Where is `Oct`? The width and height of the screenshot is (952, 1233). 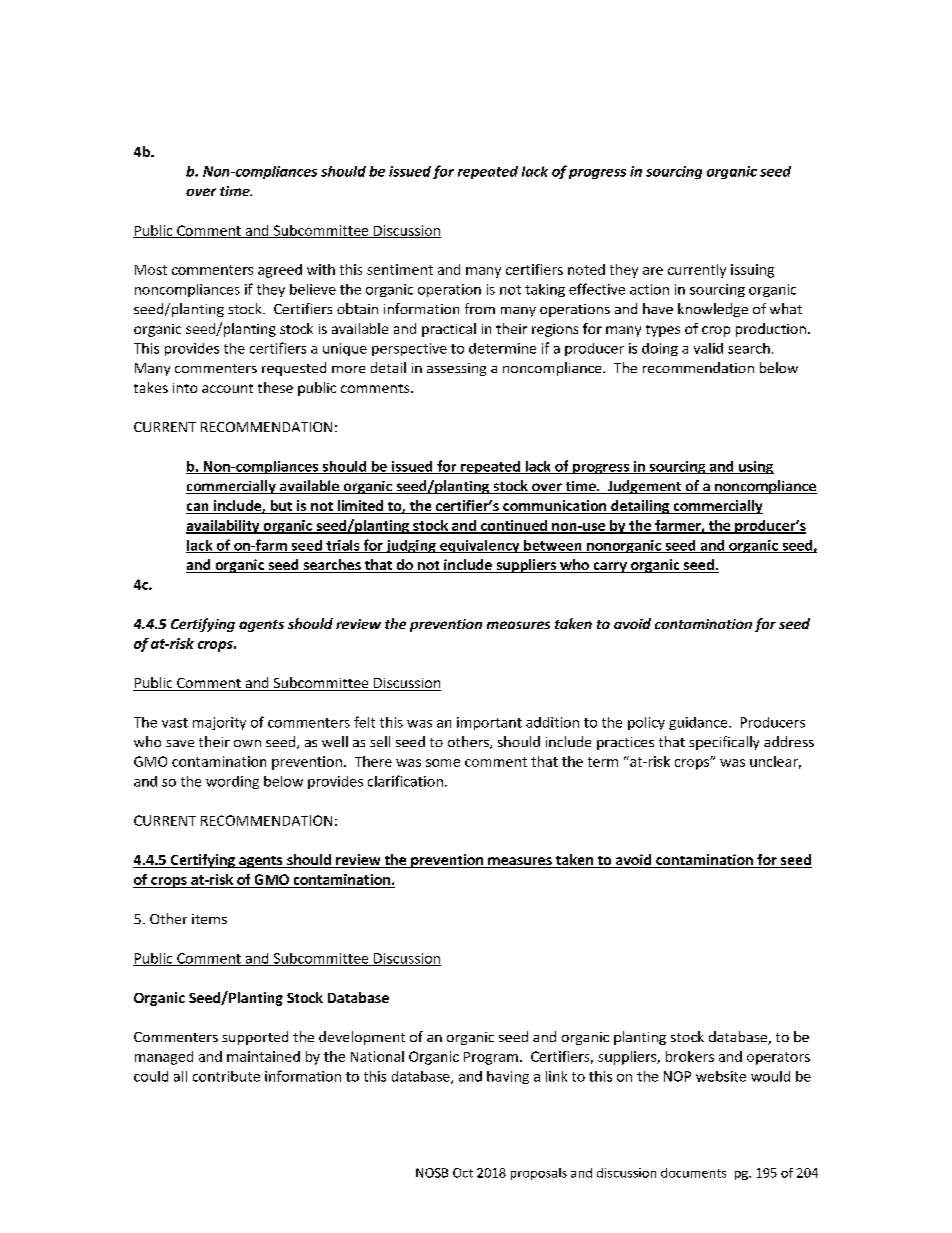 Oct is located at coordinates (463, 1173).
